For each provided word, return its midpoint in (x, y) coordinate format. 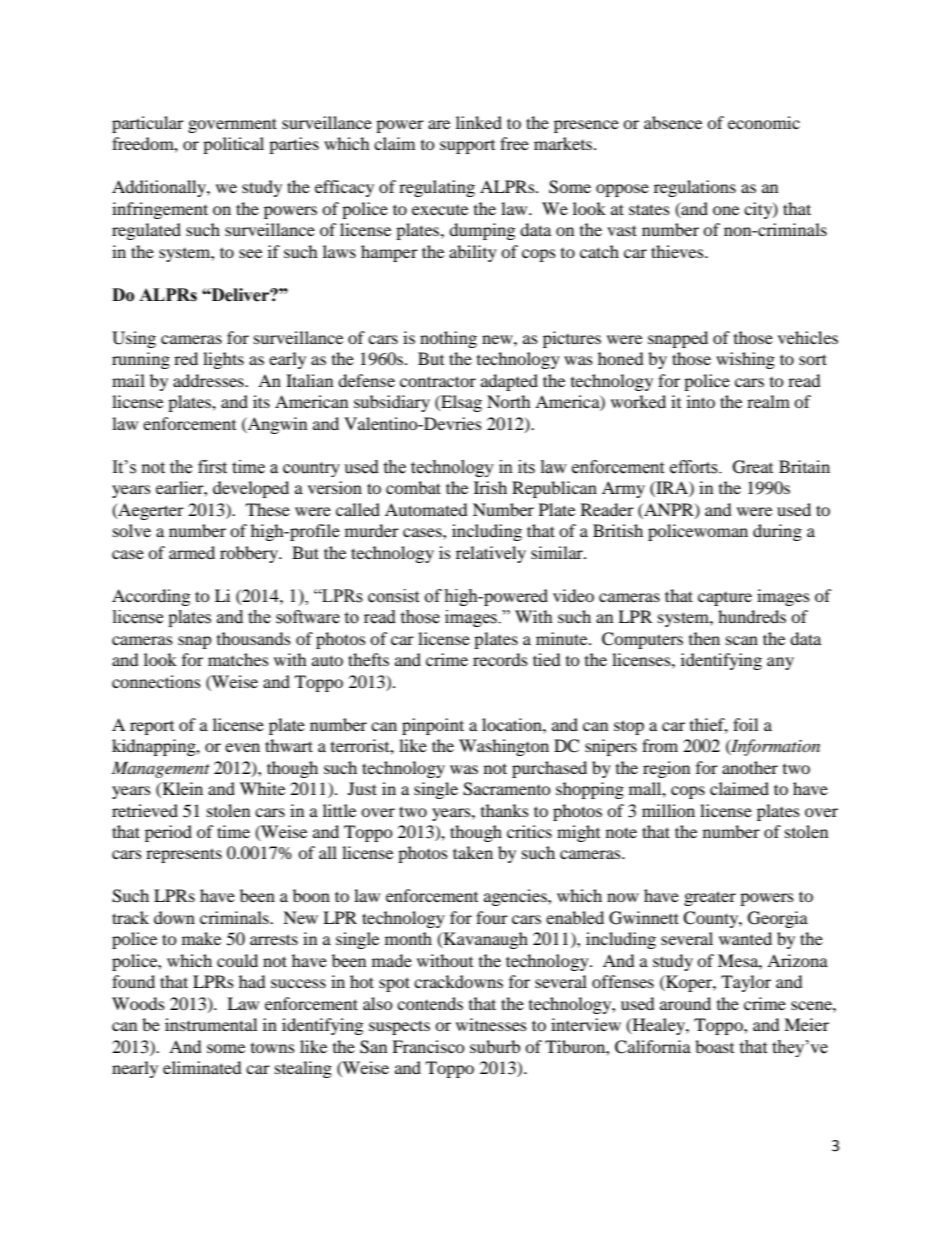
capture (725, 599)
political (233, 145)
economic (764, 122)
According (151, 597)
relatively (491, 554)
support (467, 147)
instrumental (211, 1024)
